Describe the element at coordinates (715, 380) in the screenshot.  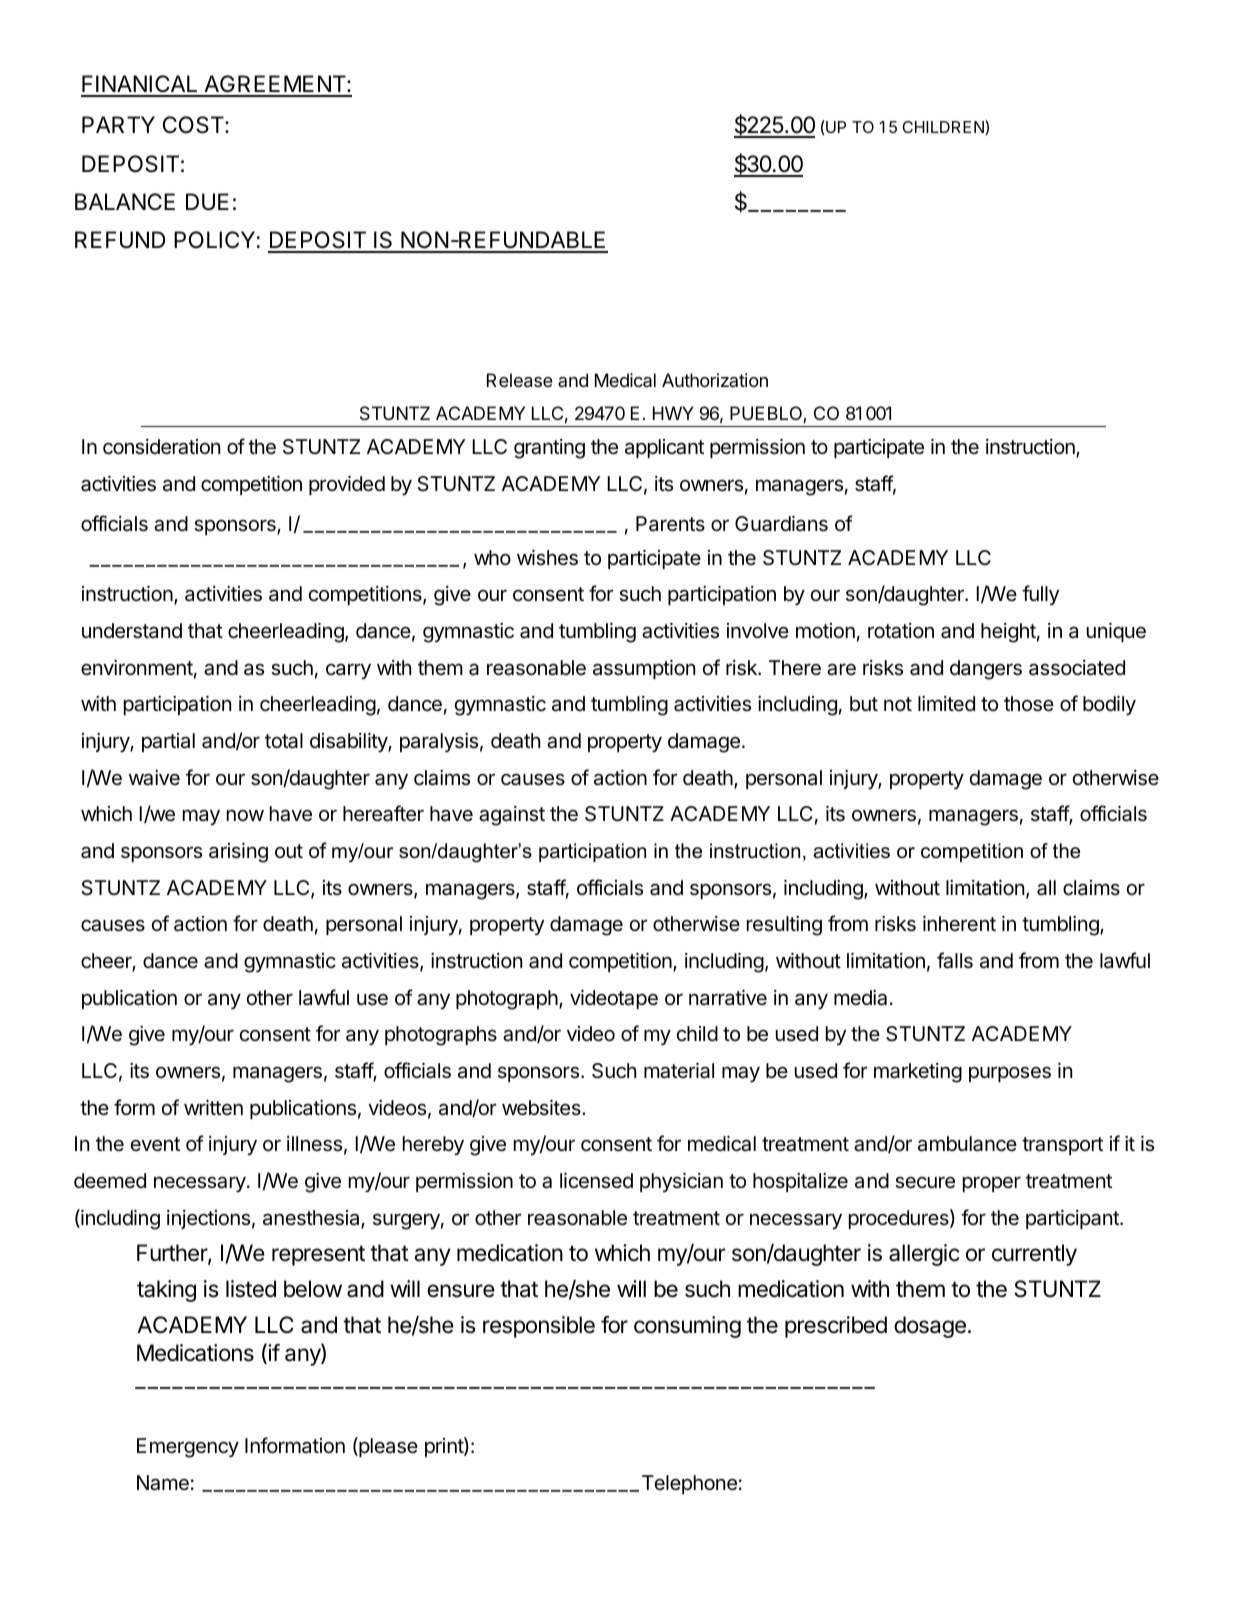
I see `Authorization` at that location.
